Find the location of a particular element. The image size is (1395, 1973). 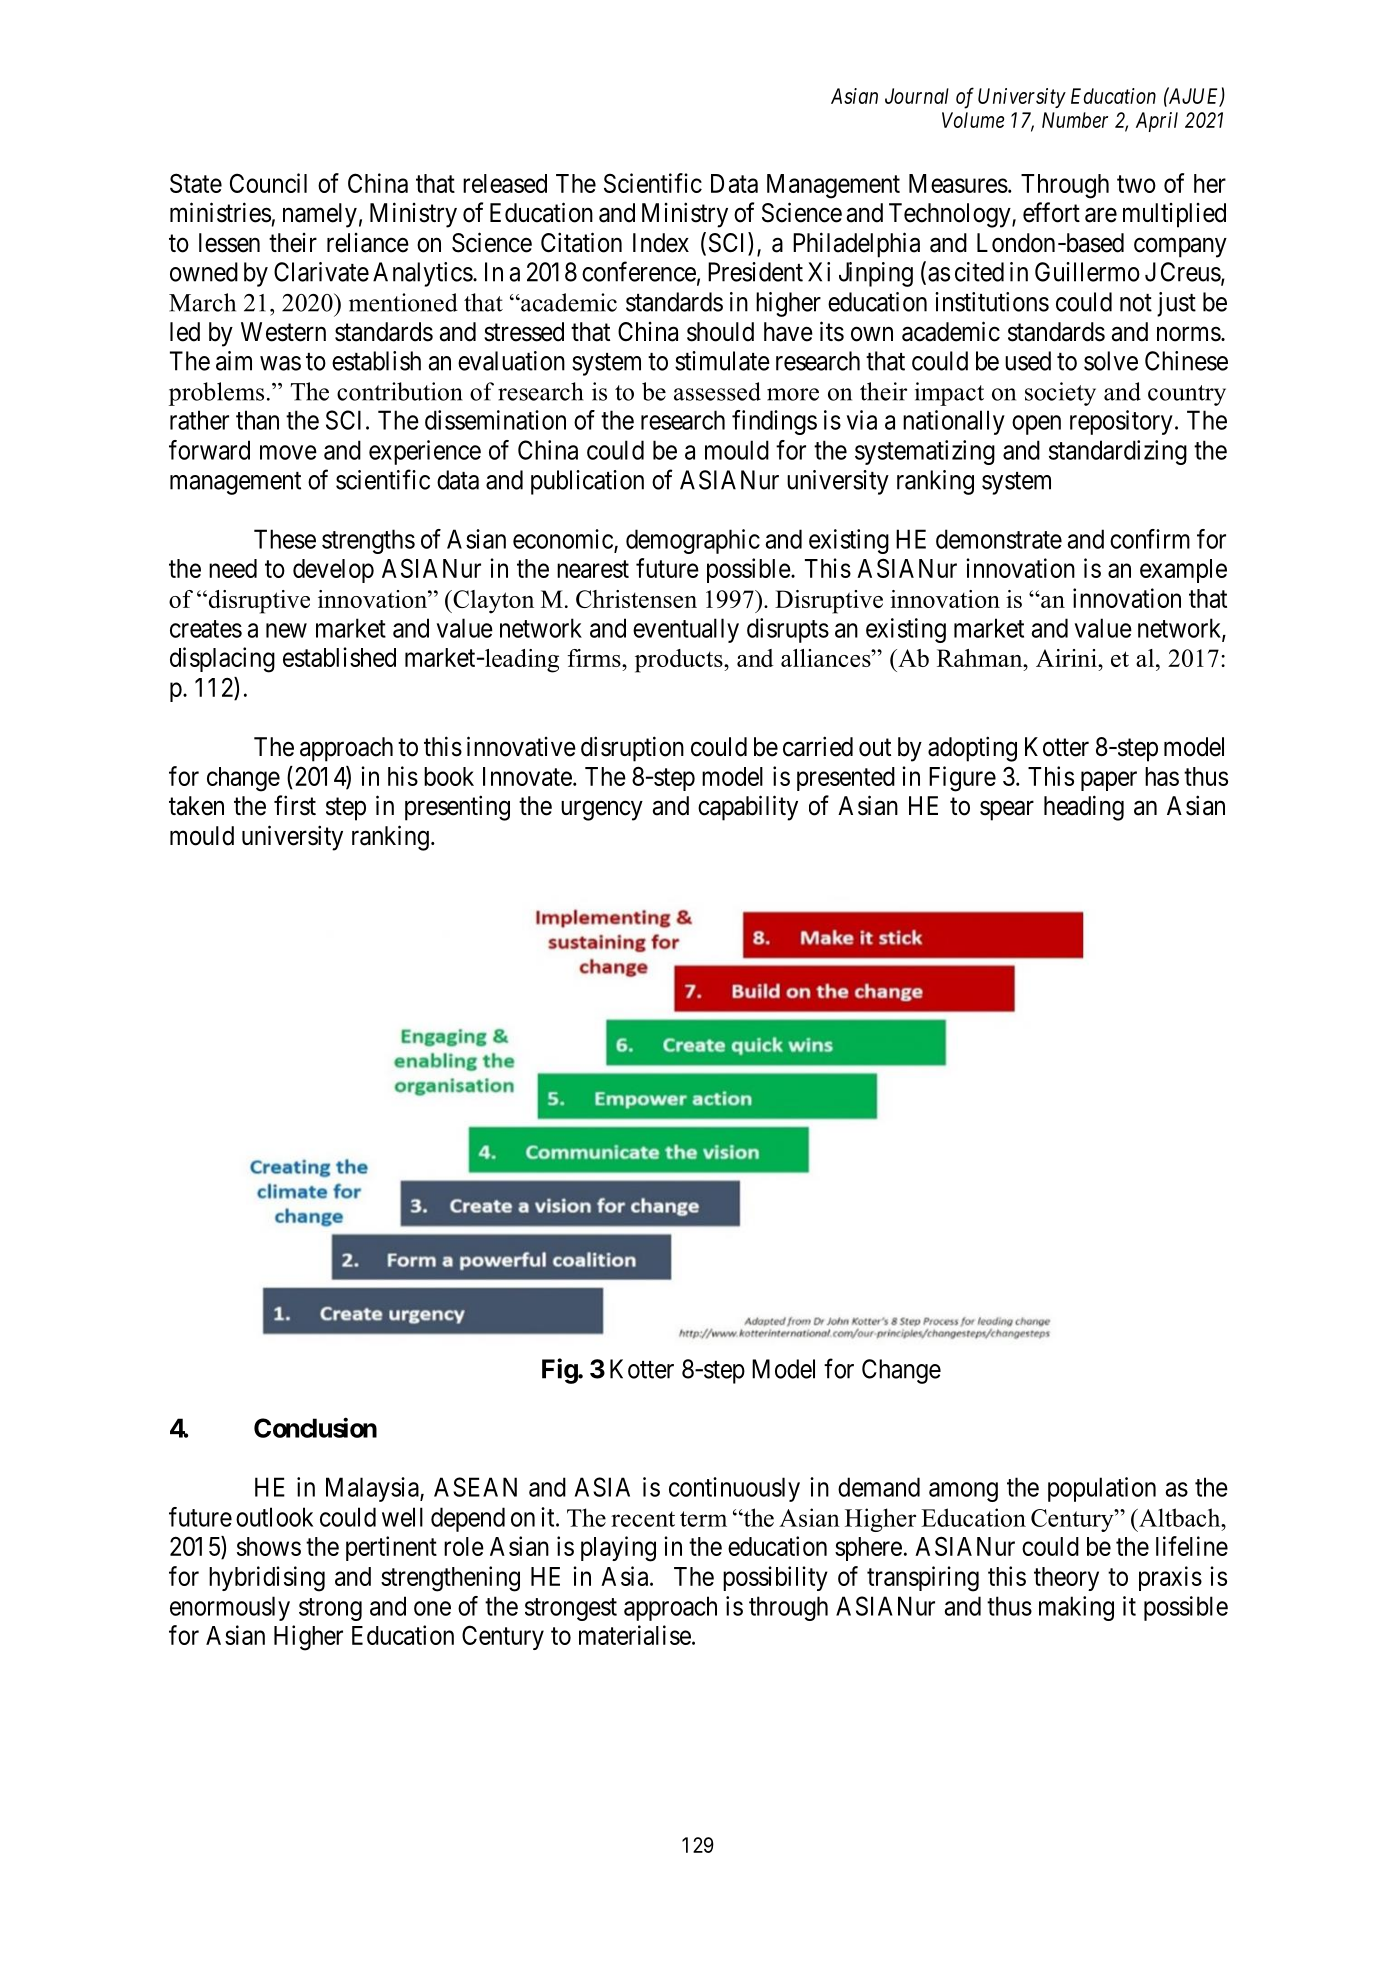

Conclusion is located at coordinates (315, 1427).
